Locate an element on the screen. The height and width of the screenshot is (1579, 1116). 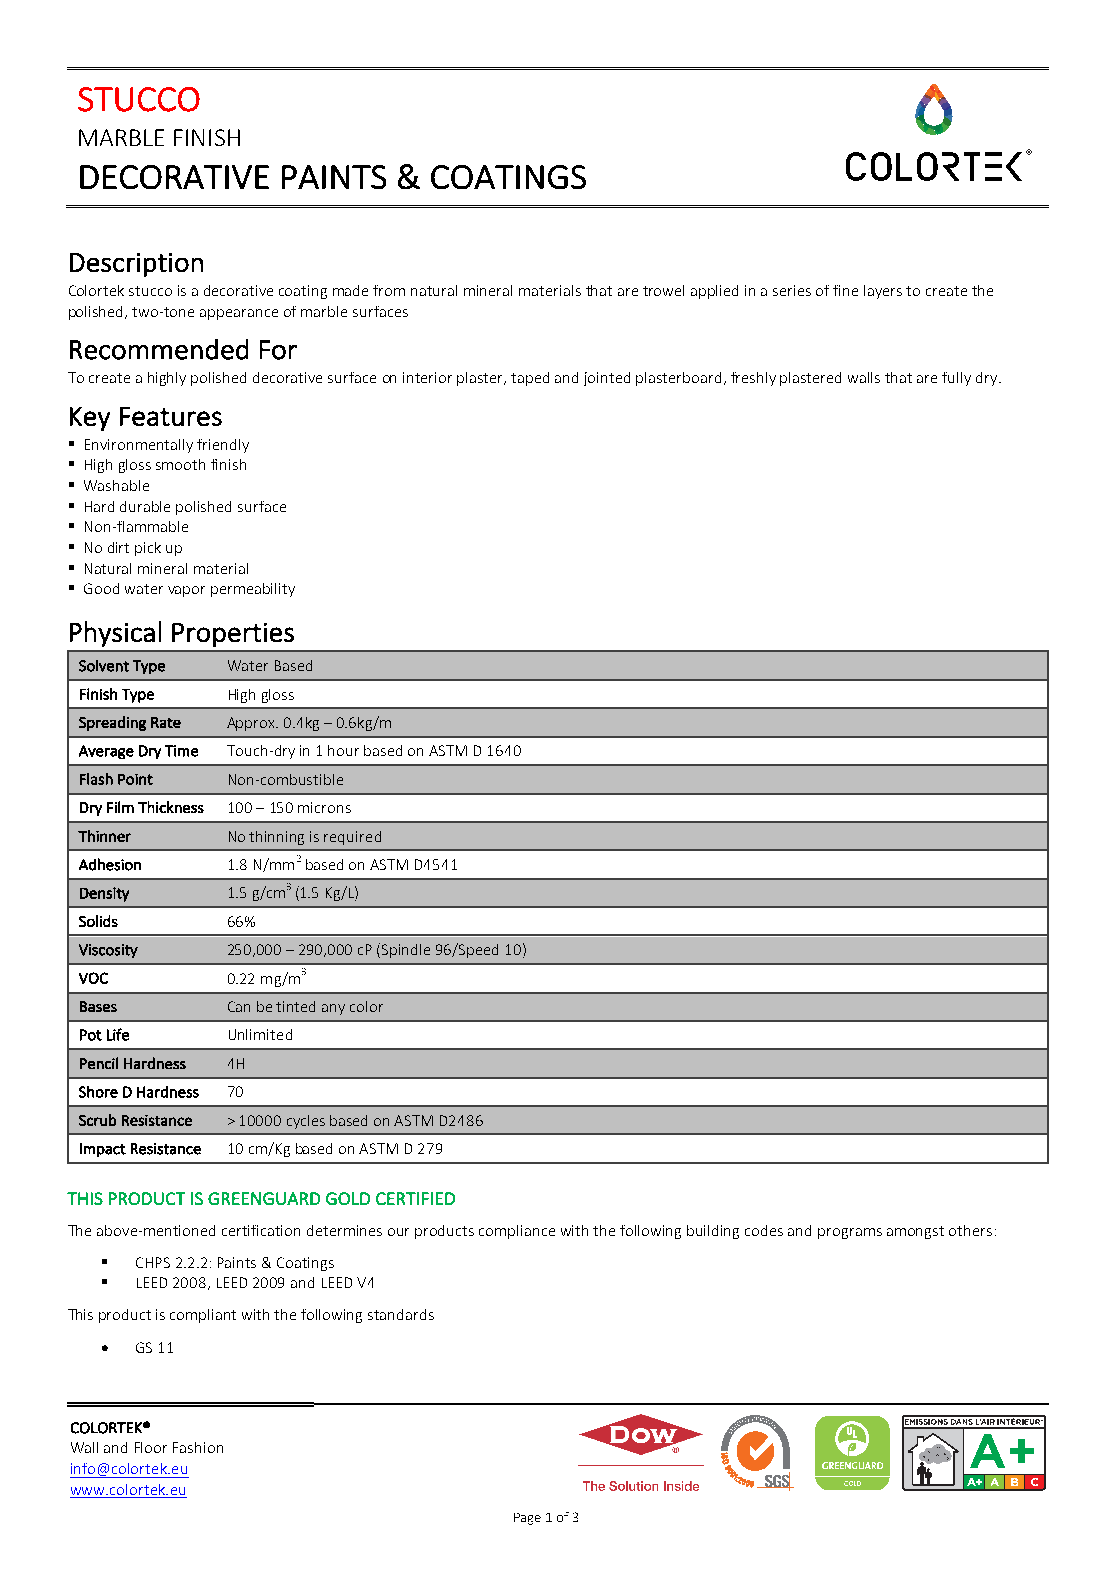
vapor is located at coordinates (186, 591).
